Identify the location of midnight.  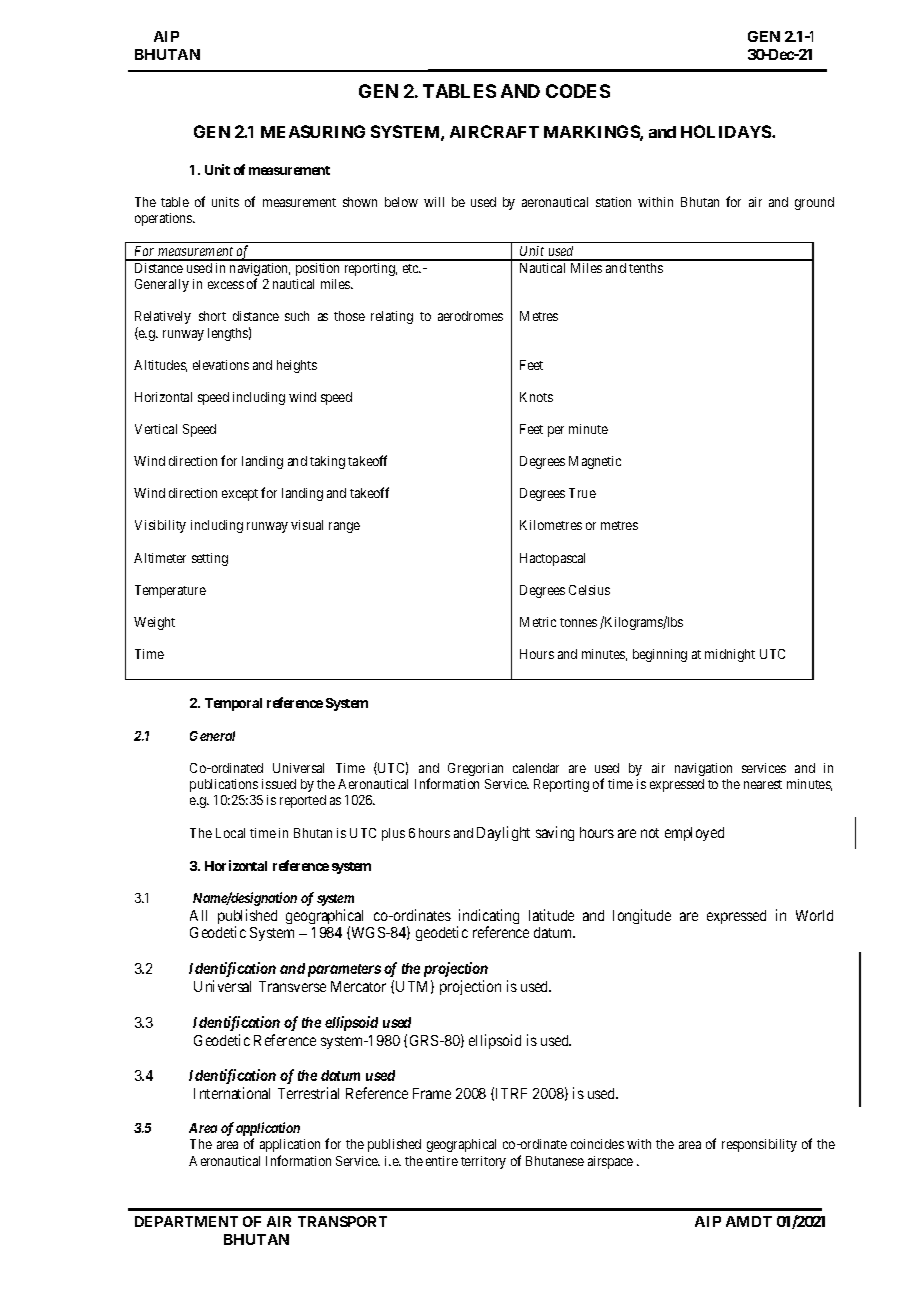
(730, 655).
